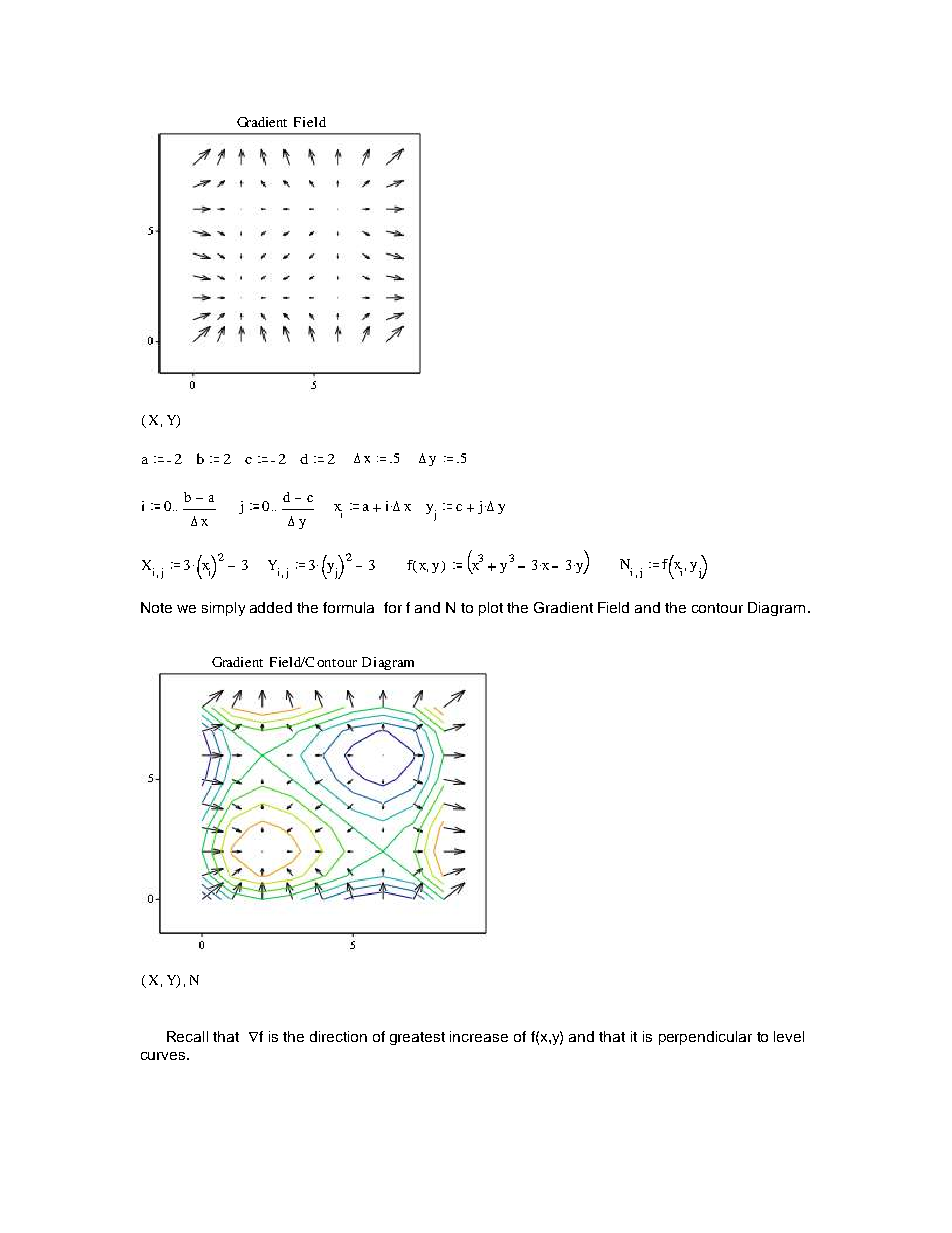  I want to click on added, so click(271, 607).
